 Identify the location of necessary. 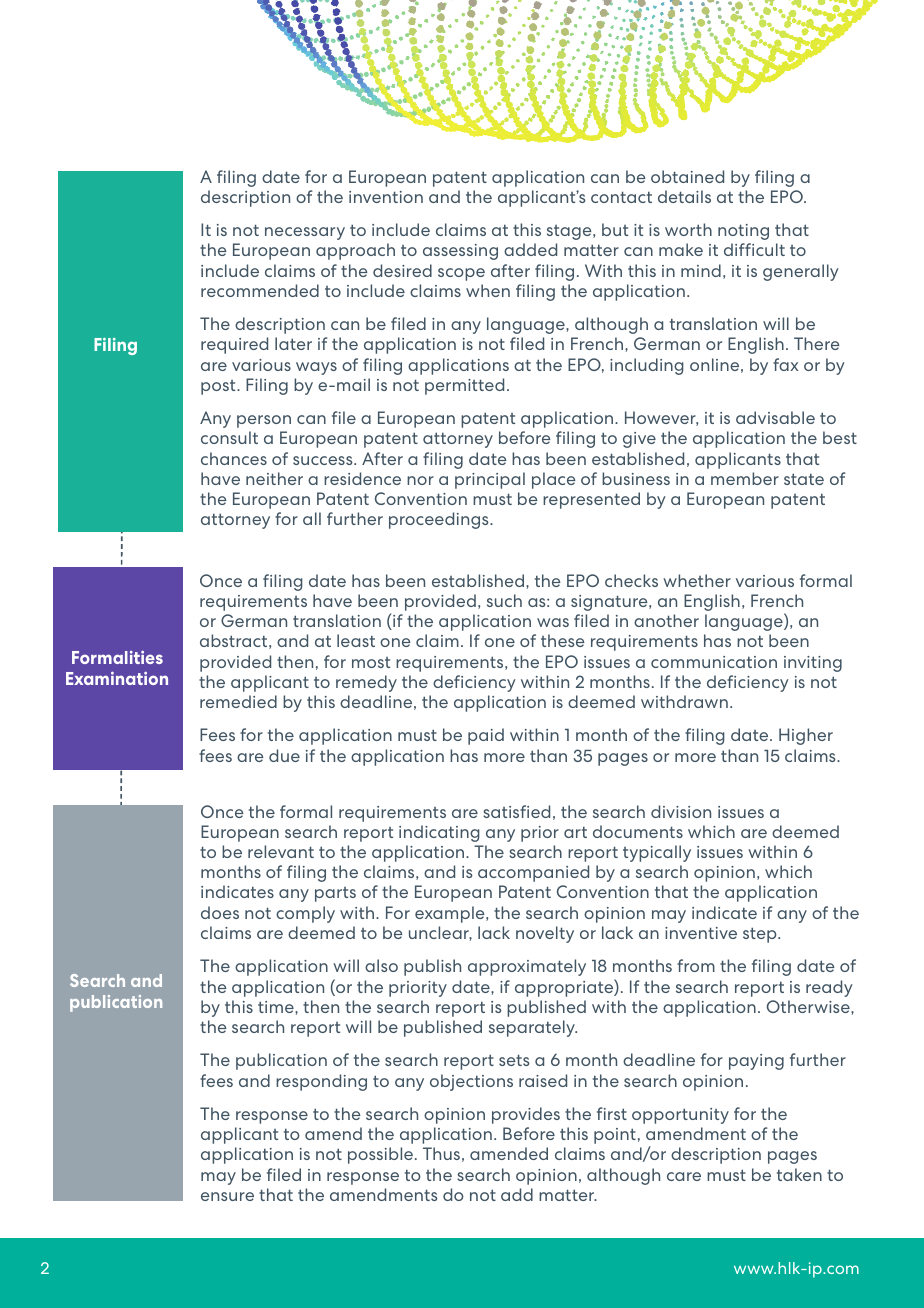
(305, 233).
